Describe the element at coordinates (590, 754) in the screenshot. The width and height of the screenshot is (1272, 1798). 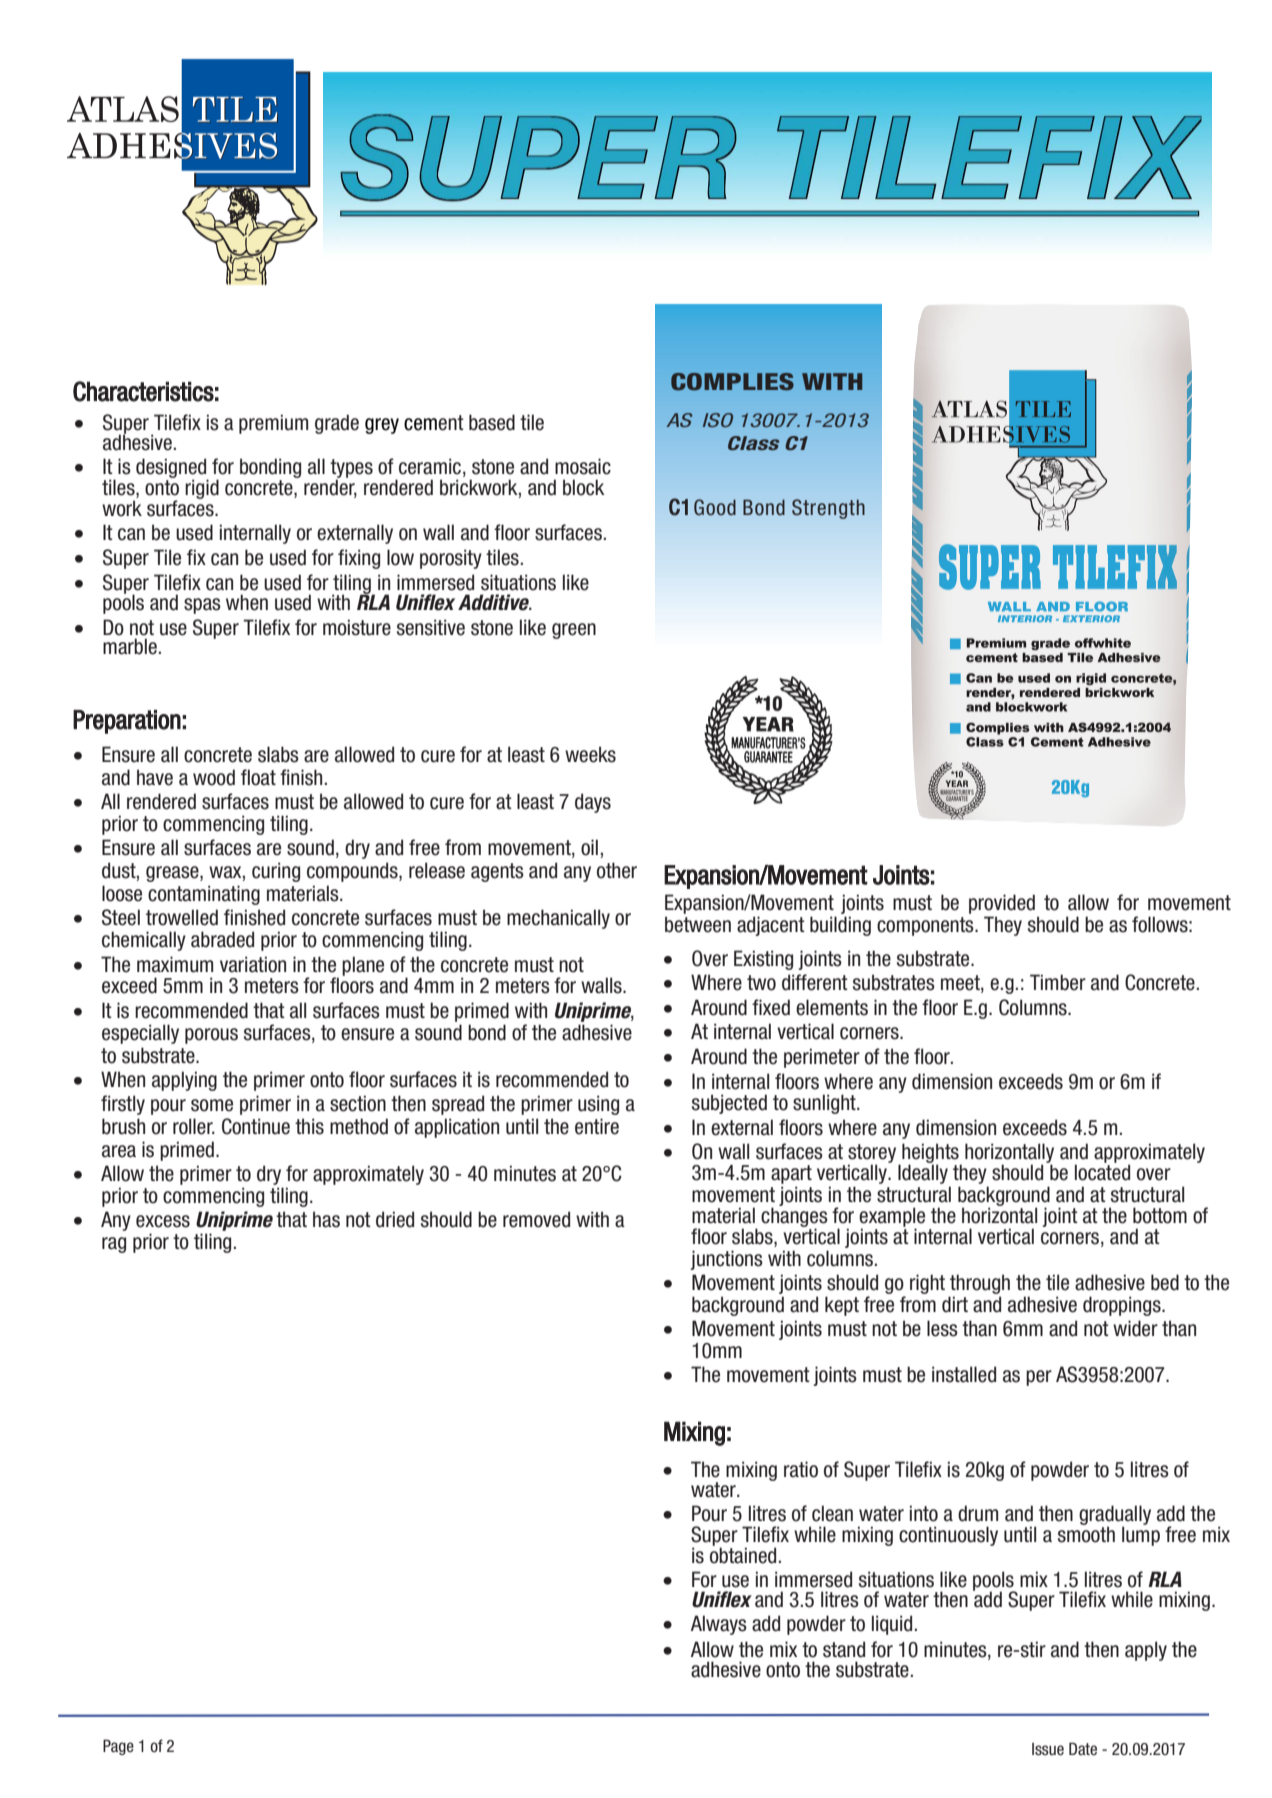
I see `weeks` at that location.
